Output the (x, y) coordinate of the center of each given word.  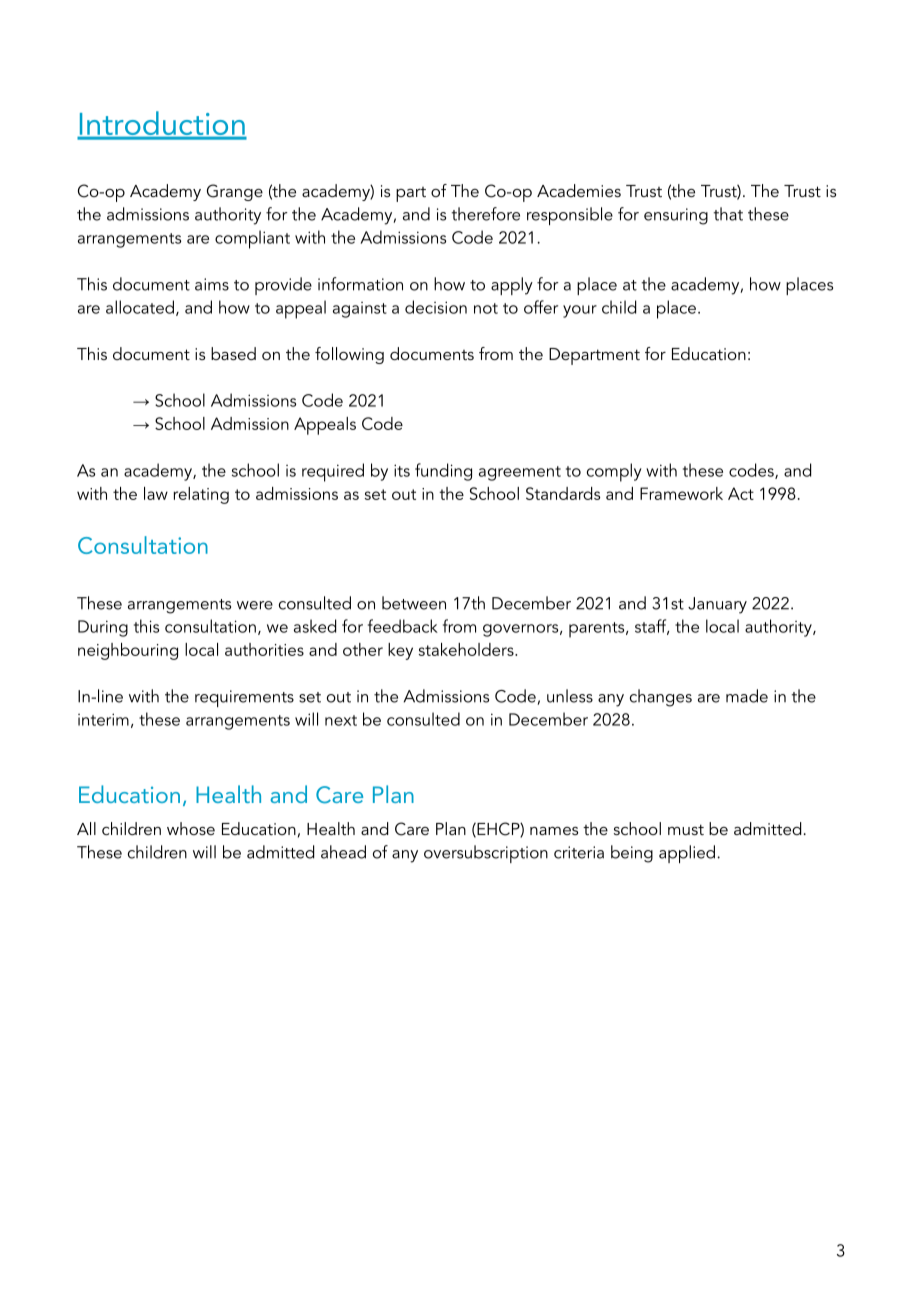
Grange (235, 192)
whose (191, 828)
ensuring (676, 216)
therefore (485, 214)
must (686, 829)
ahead (343, 852)
